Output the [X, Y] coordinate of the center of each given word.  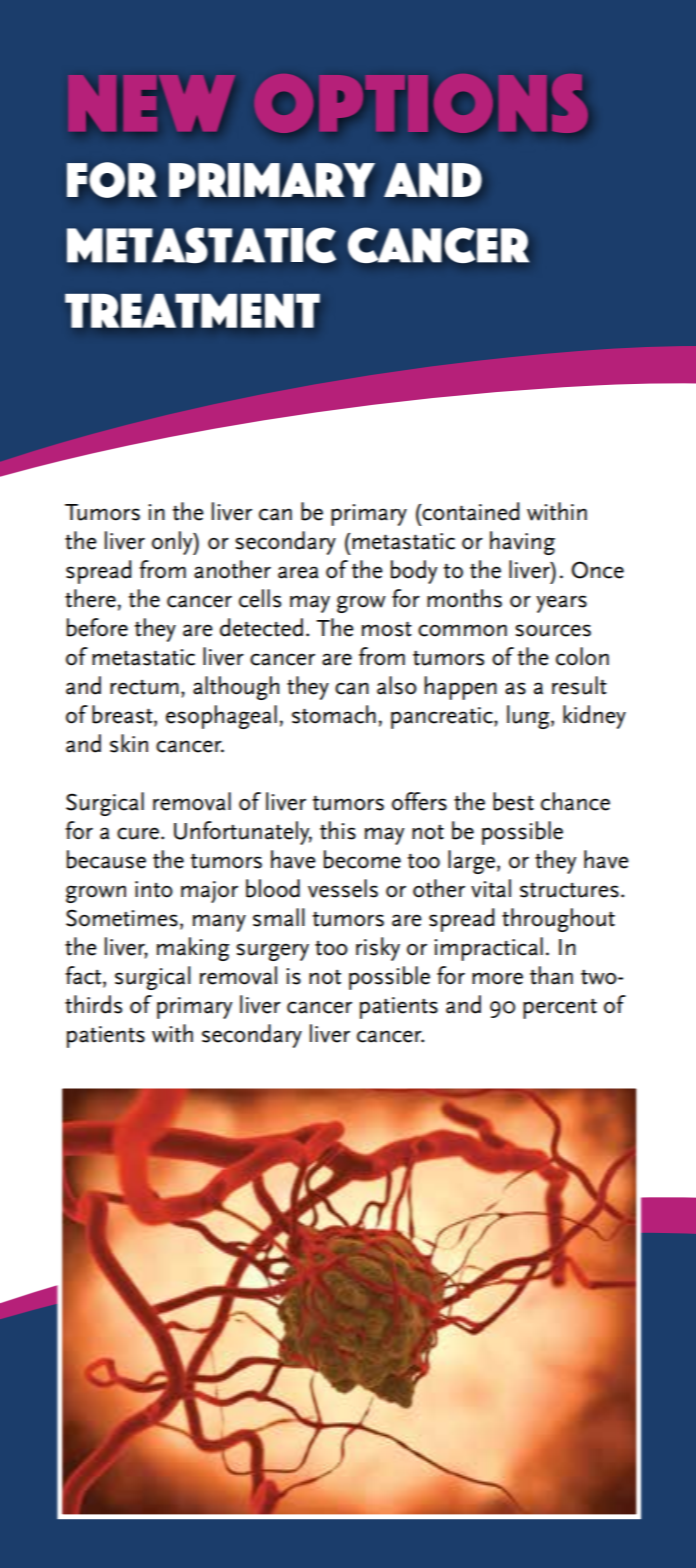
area [298, 572]
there [90, 598]
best [513, 801]
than [551, 975]
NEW [152, 103]
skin [129, 743]
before [97, 627]
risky [378, 949]
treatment [192, 311]
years [561, 604]
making [193, 949]
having [522, 543]
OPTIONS [421, 103]
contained [469, 511]
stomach [334, 714]
